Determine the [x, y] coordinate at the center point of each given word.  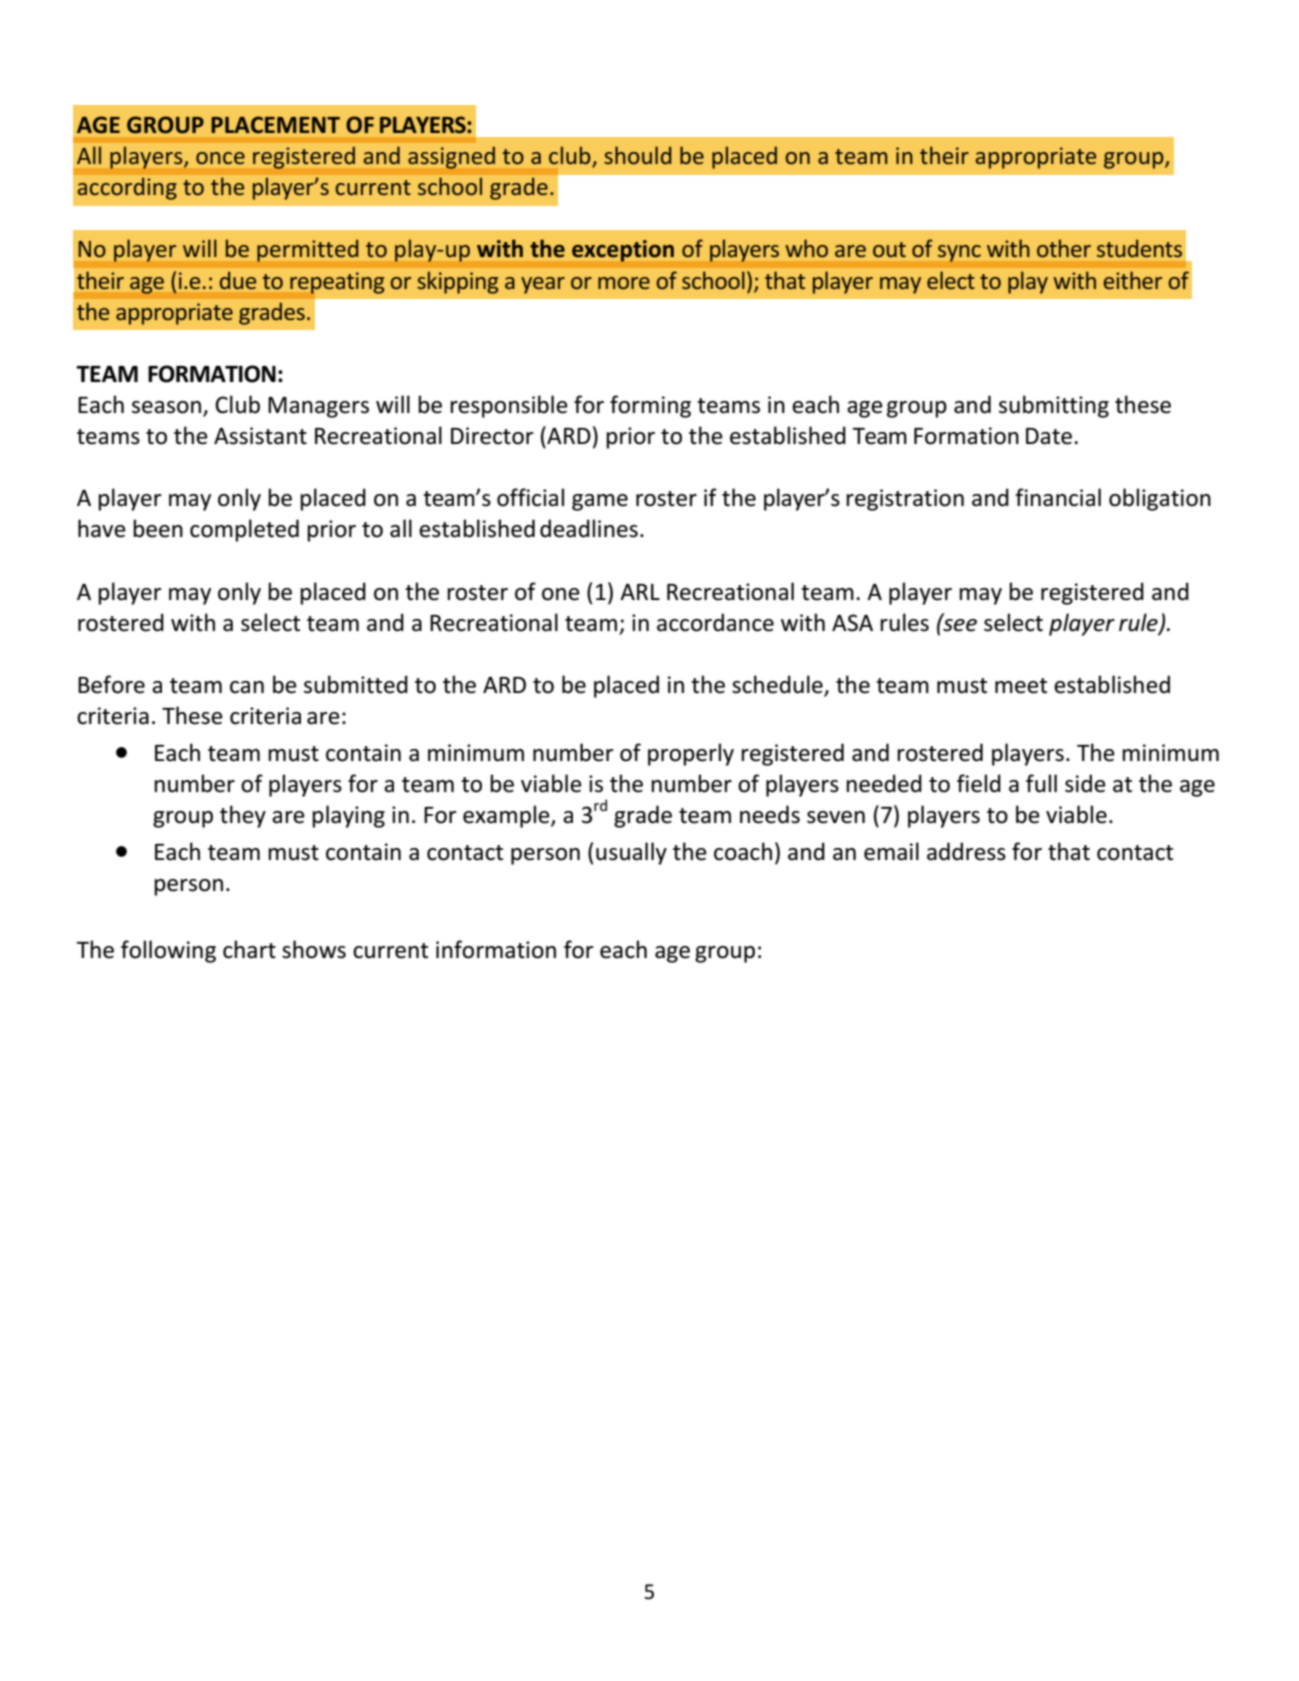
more [624, 283]
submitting [1054, 406]
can [247, 687]
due [238, 280]
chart [249, 949]
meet [1021, 686]
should [637, 155]
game [600, 502]
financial [1058, 497]
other [1064, 248]
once [220, 158]
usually [631, 853]
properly [691, 754]
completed [244, 530]
